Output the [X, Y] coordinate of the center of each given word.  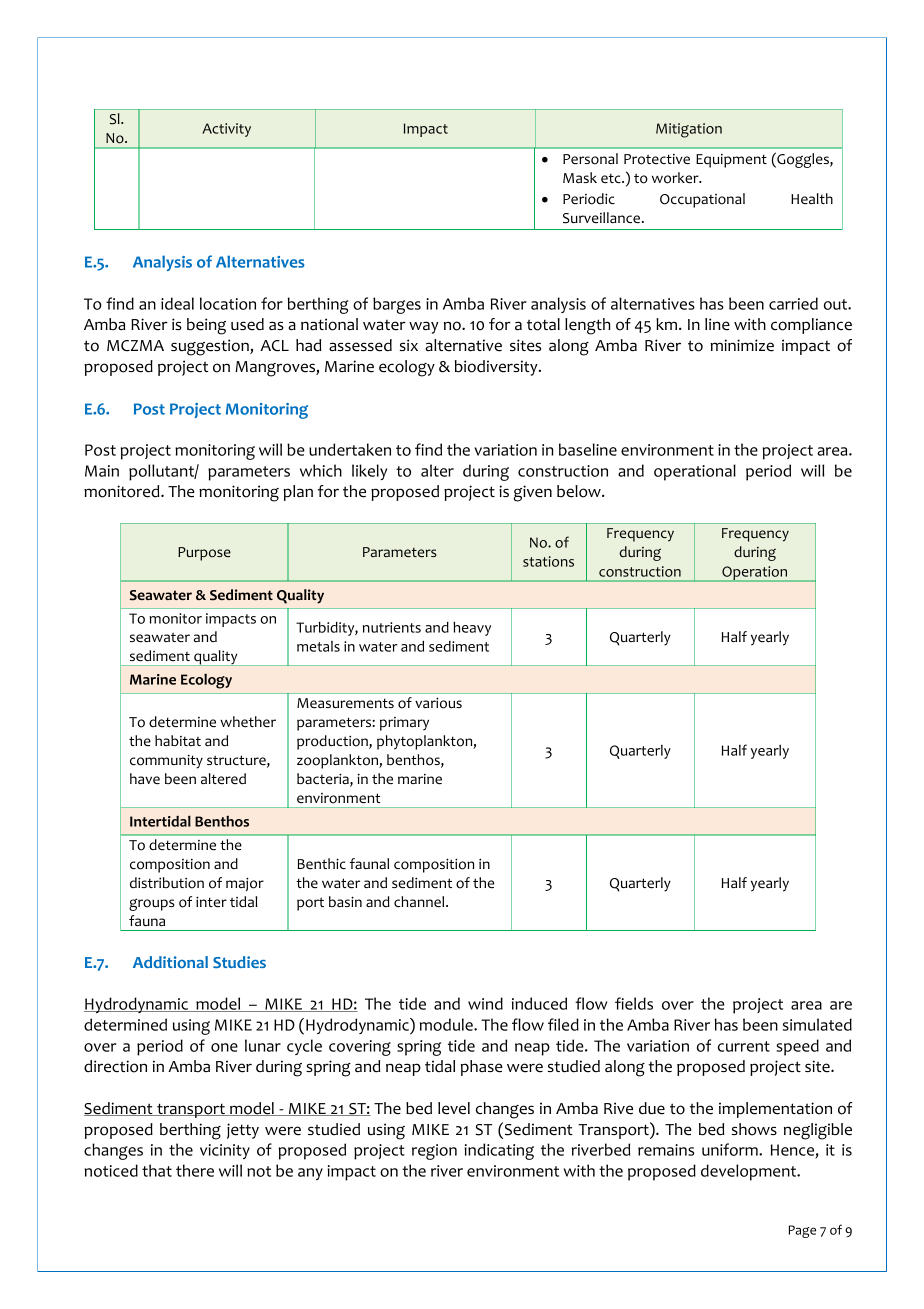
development [750, 1172]
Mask [580, 177]
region [434, 1152]
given [533, 493]
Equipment [731, 161]
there [195, 1170]
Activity [226, 130]
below [580, 491]
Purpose [204, 554]
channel [420, 902]
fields [634, 1003]
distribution [167, 883]
